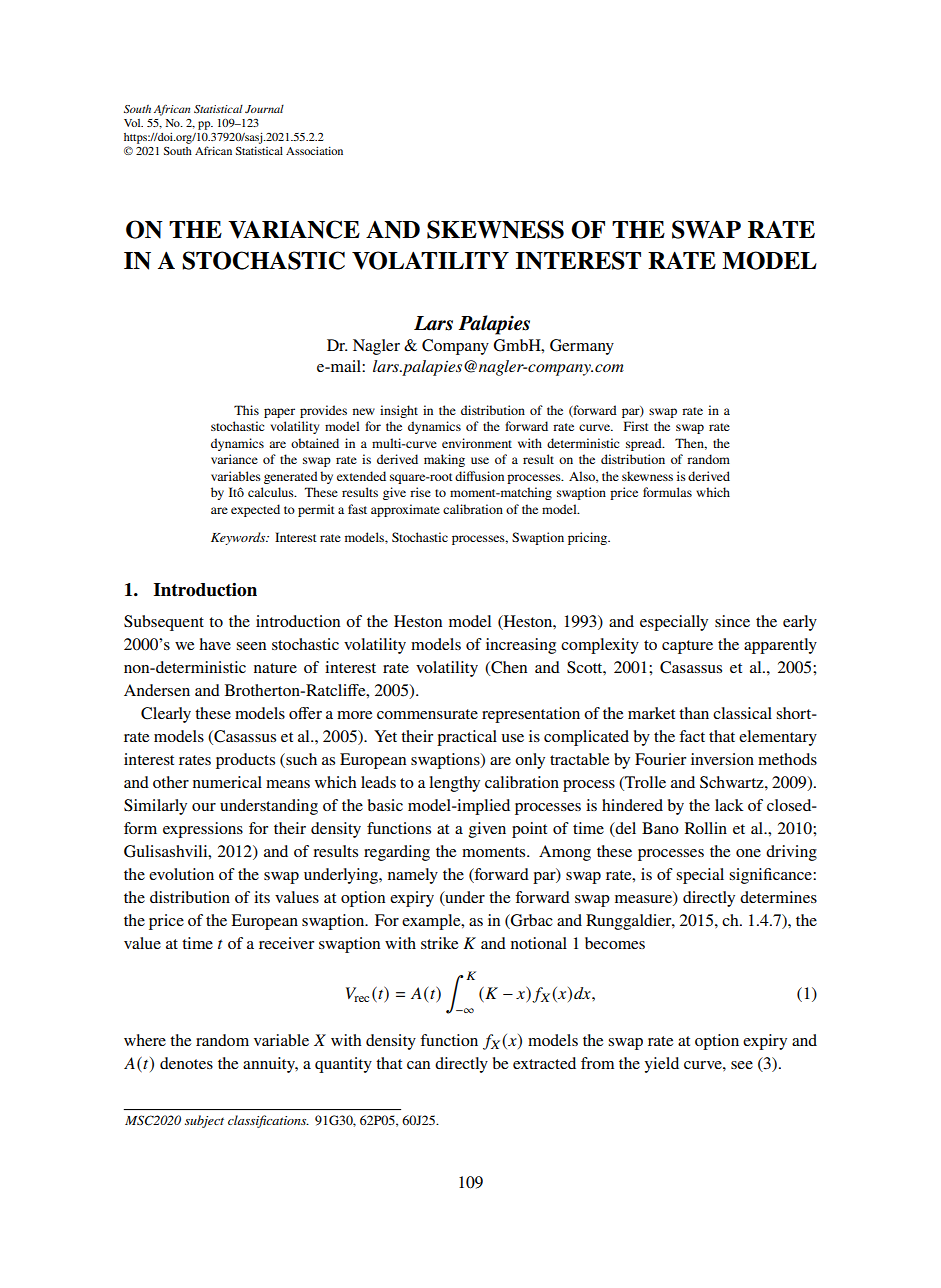 Image resolution: width=941 pixels, height=1288 pixels. Describe the element at coordinates (246, 410) in the screenshot. I see `This` at that location.
